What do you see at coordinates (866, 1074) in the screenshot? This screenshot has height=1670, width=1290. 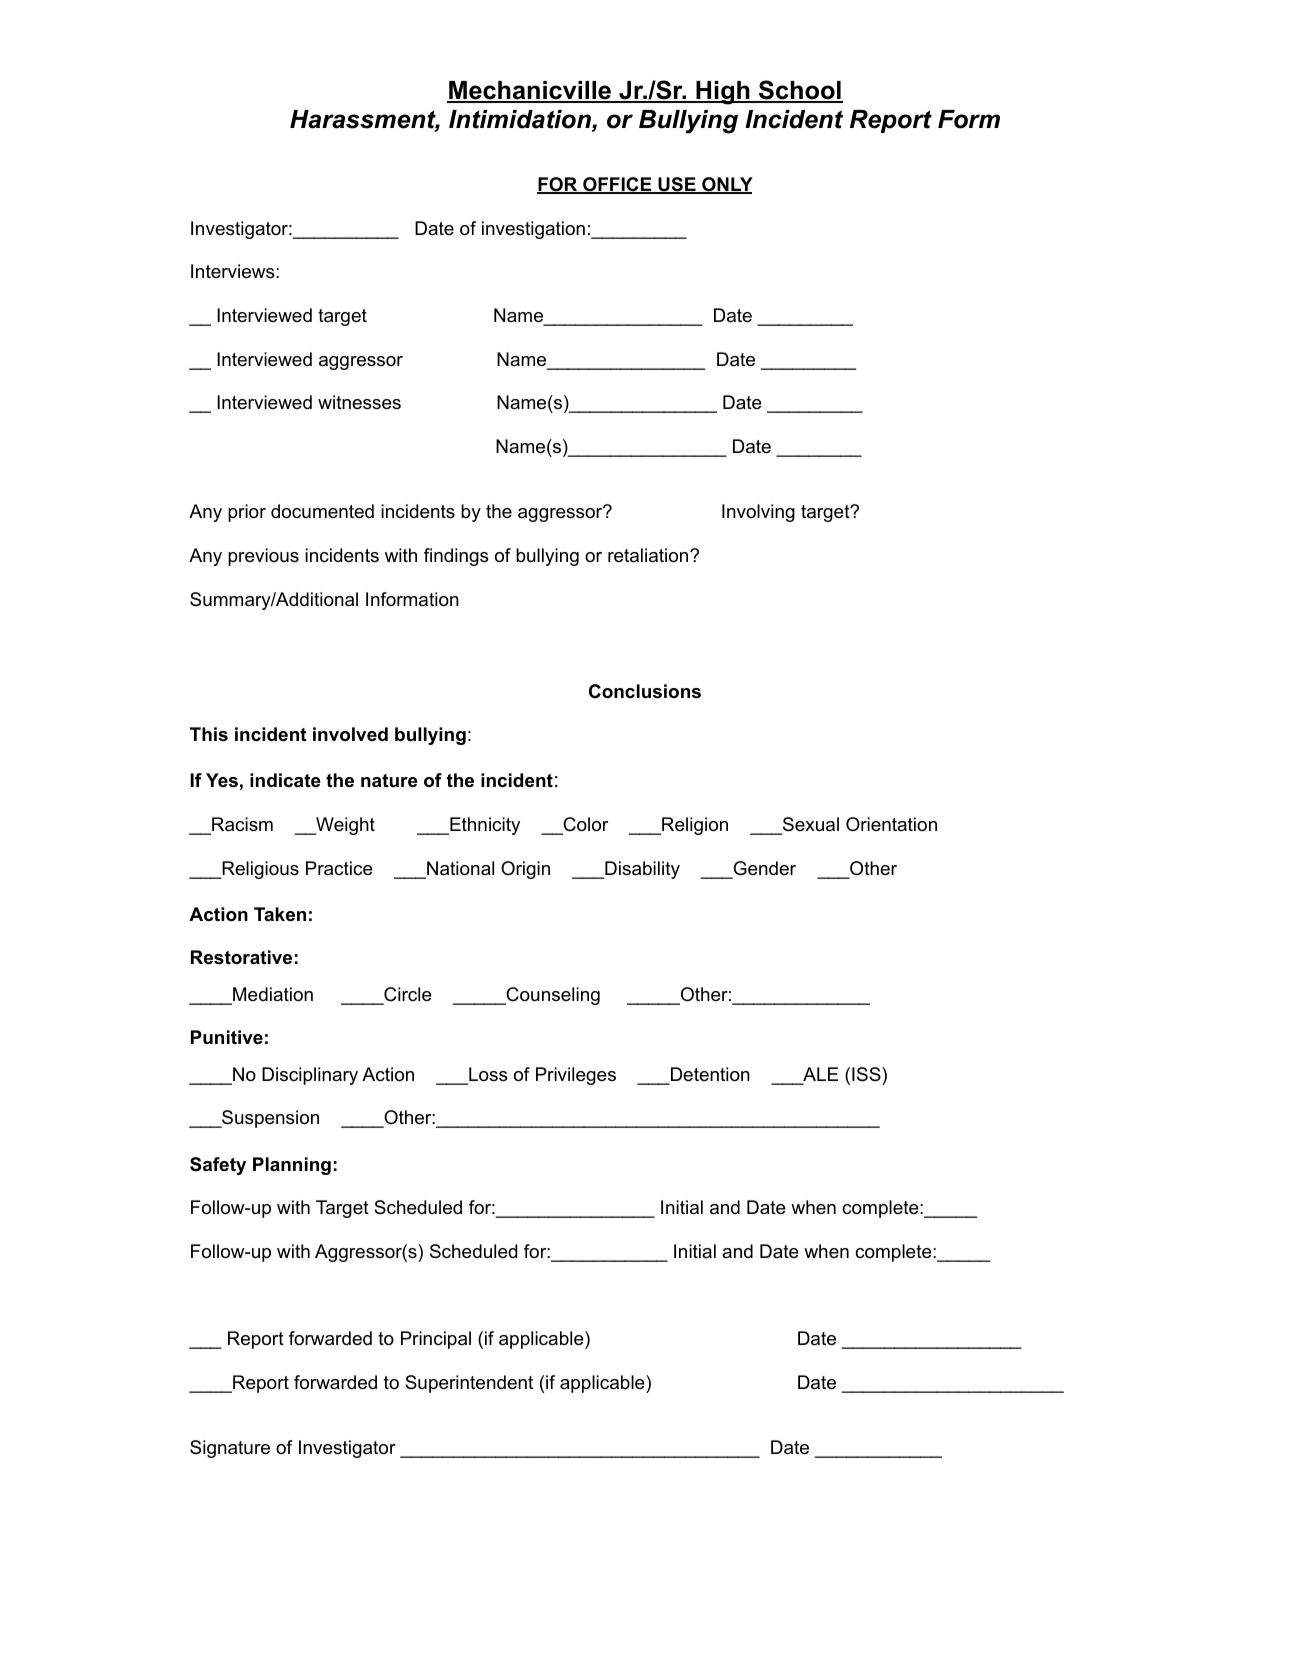 I see `ISS` at bounding box center [866, 1074].
